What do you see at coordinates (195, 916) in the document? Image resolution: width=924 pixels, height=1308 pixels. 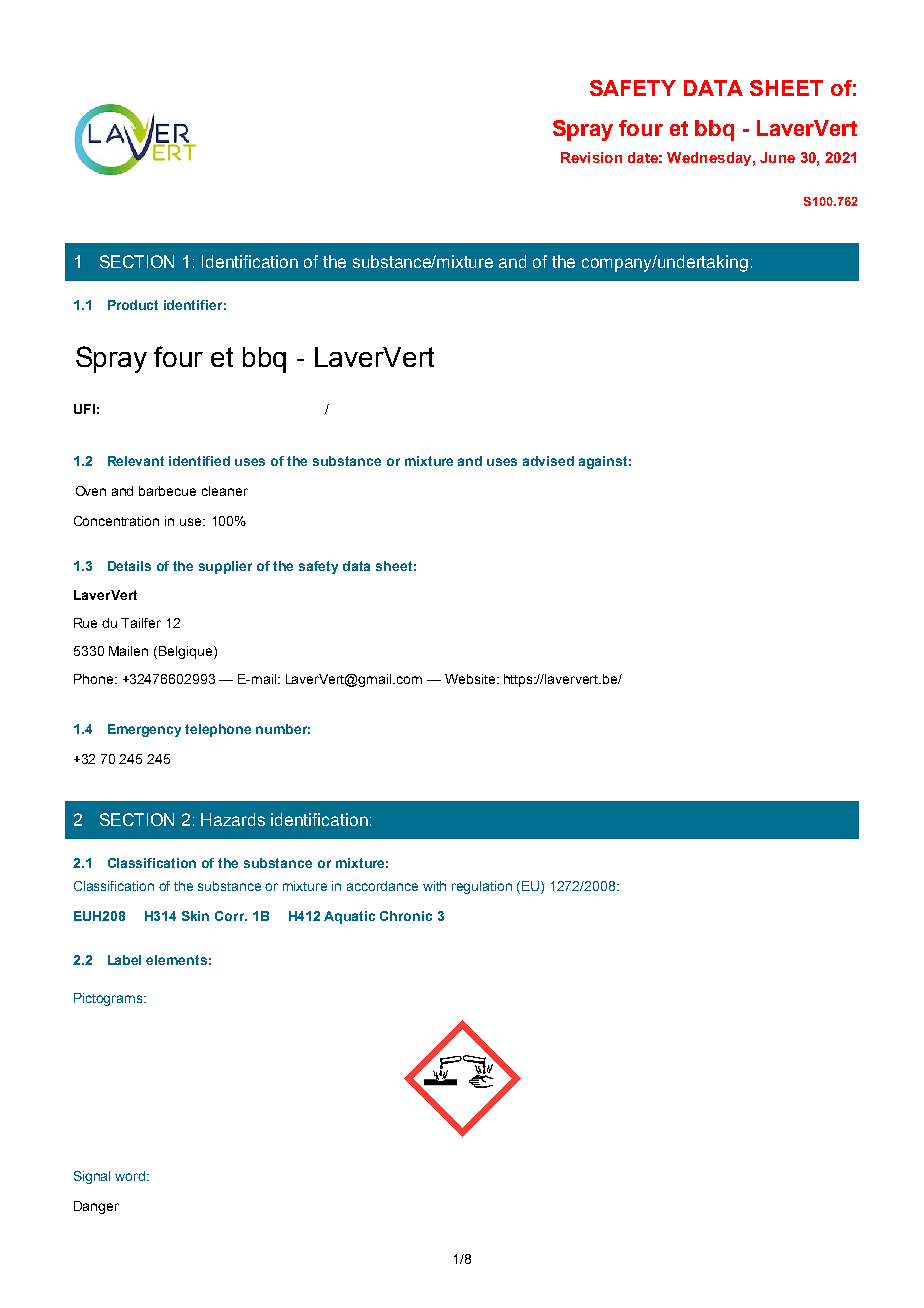 I see `Skin` at bounding box center [195, 916].
